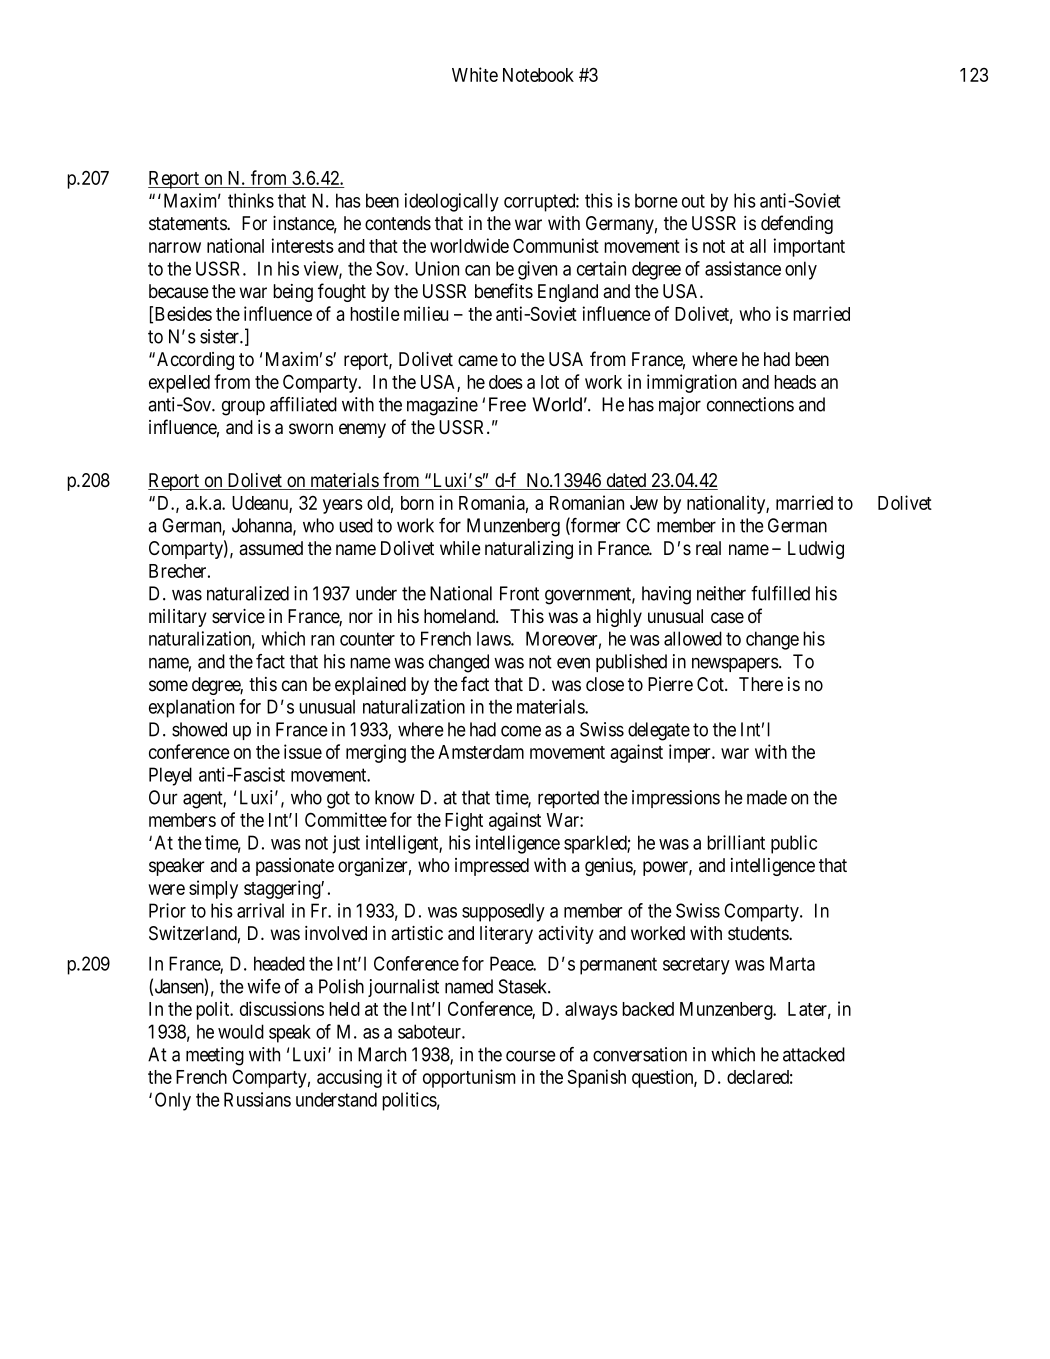 The image size is (1050, 1359). Describe the element at coordinates (475, 74) in the screenshot. I see `White` at that location.
